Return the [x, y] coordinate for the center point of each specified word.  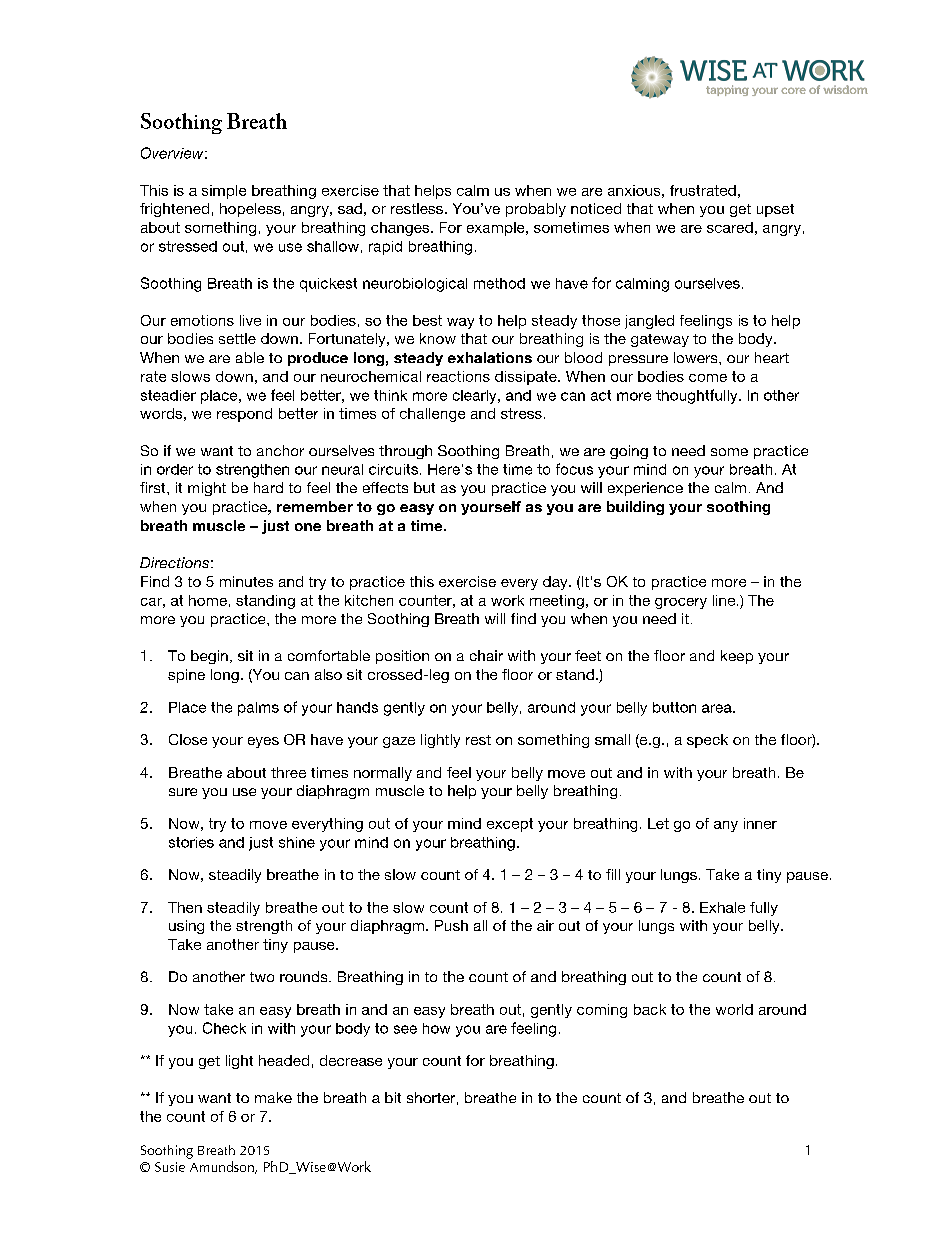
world [734, 1009]
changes [401, 229]
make [273, 1097]
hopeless [250, 210]
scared [730, 227]
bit [393, 1097]
